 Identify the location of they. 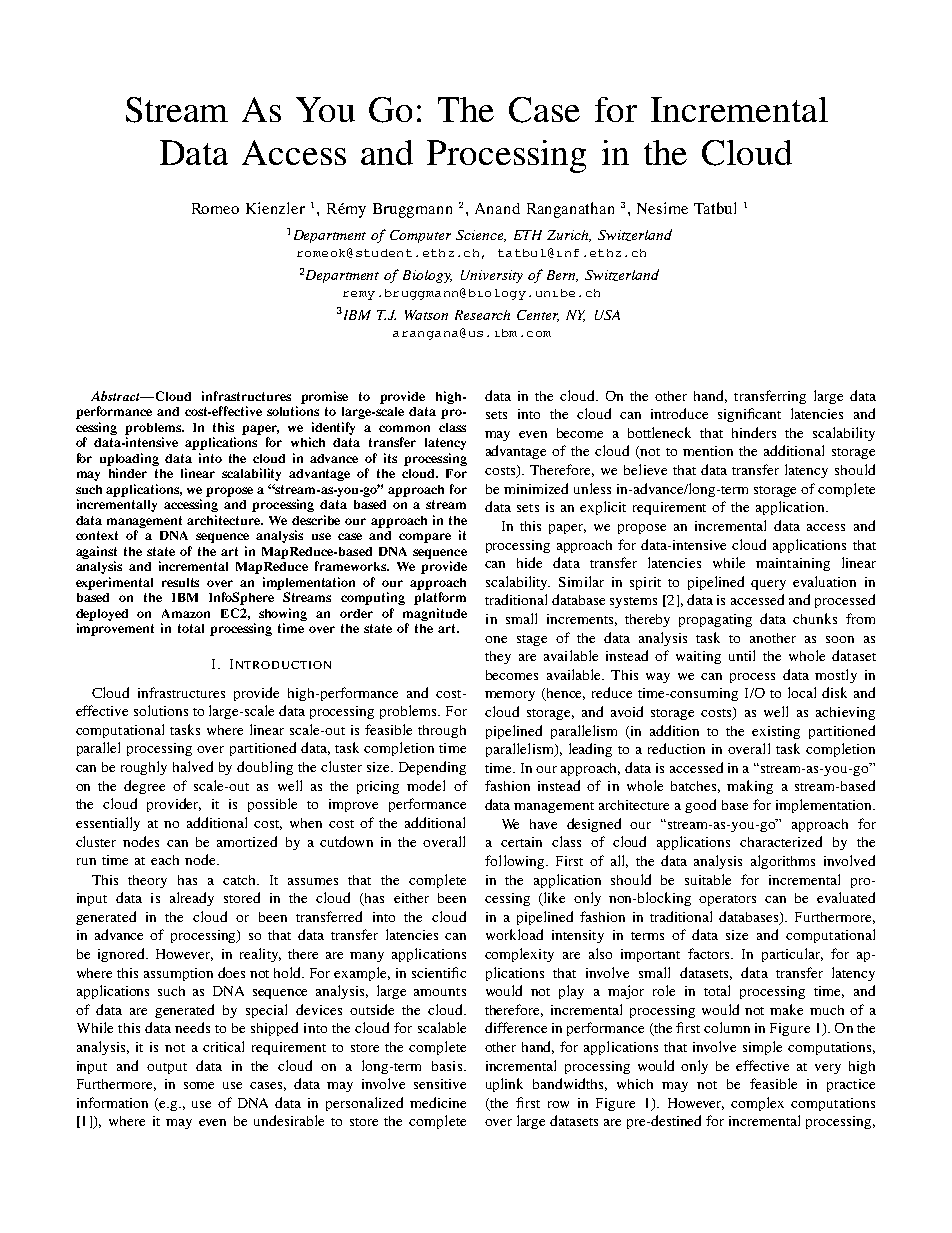
(498, 657).
